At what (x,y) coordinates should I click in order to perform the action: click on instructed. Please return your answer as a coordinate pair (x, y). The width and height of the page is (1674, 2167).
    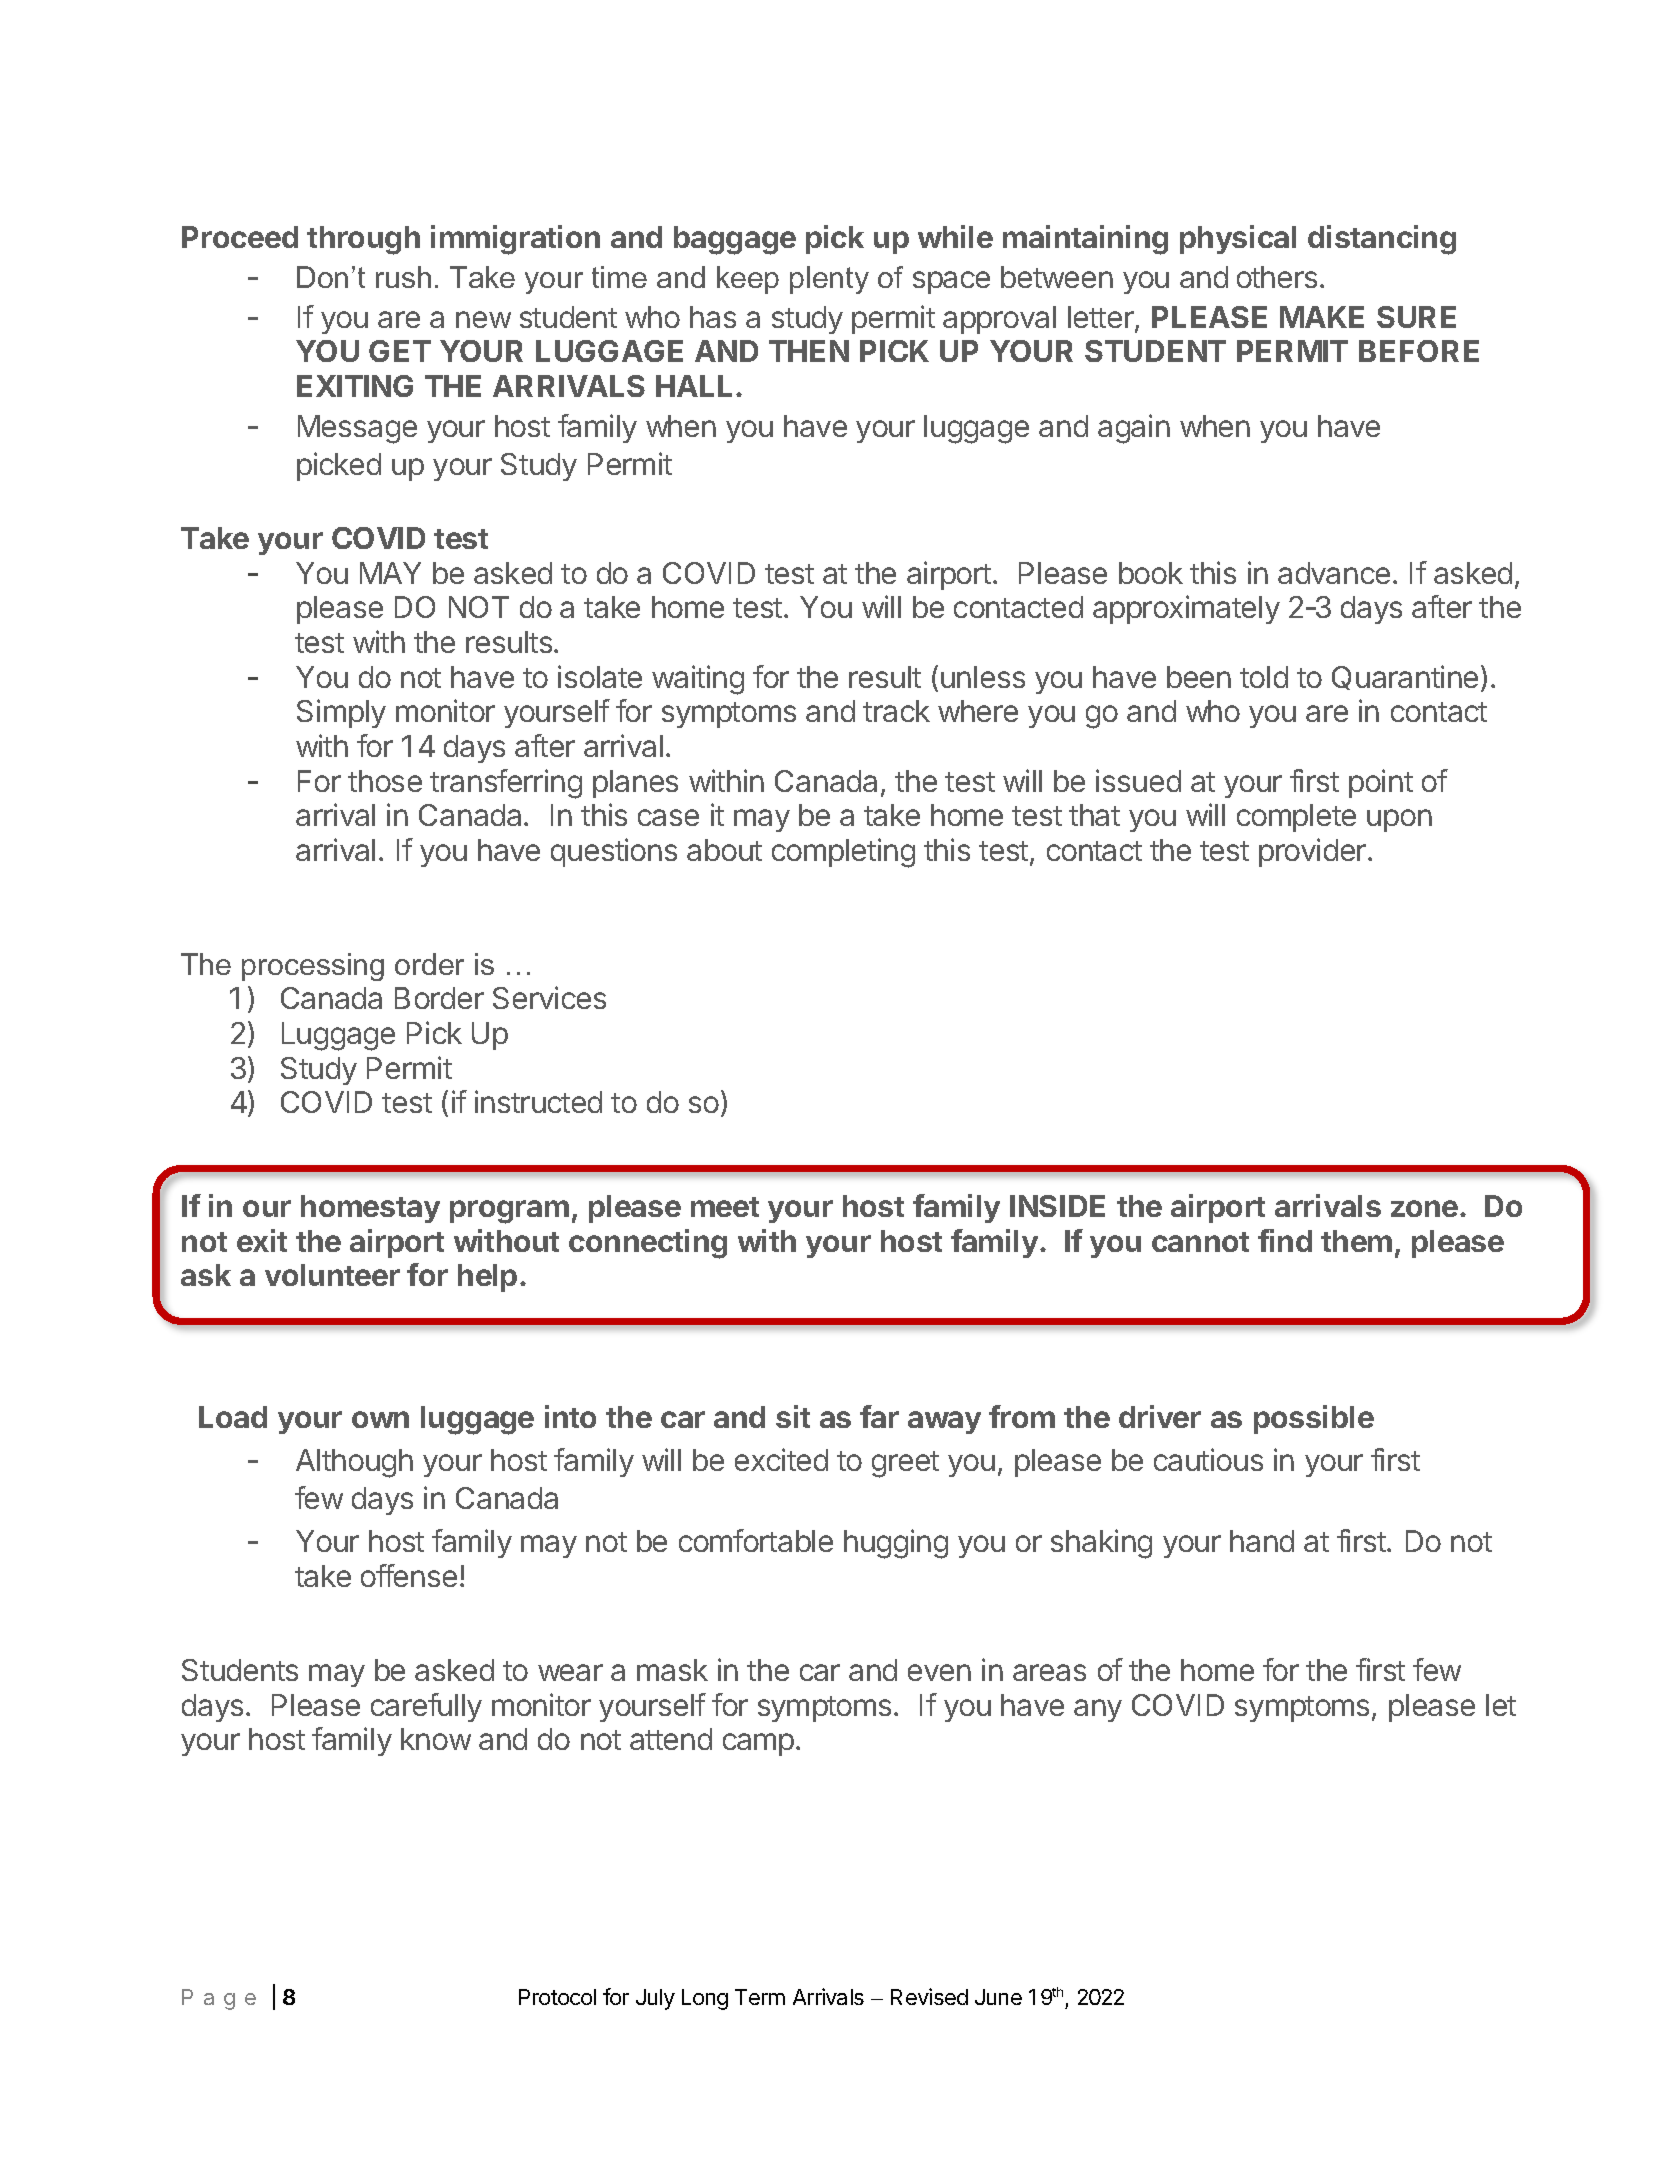
    Looking at the image, I should click on (538, 1101).
